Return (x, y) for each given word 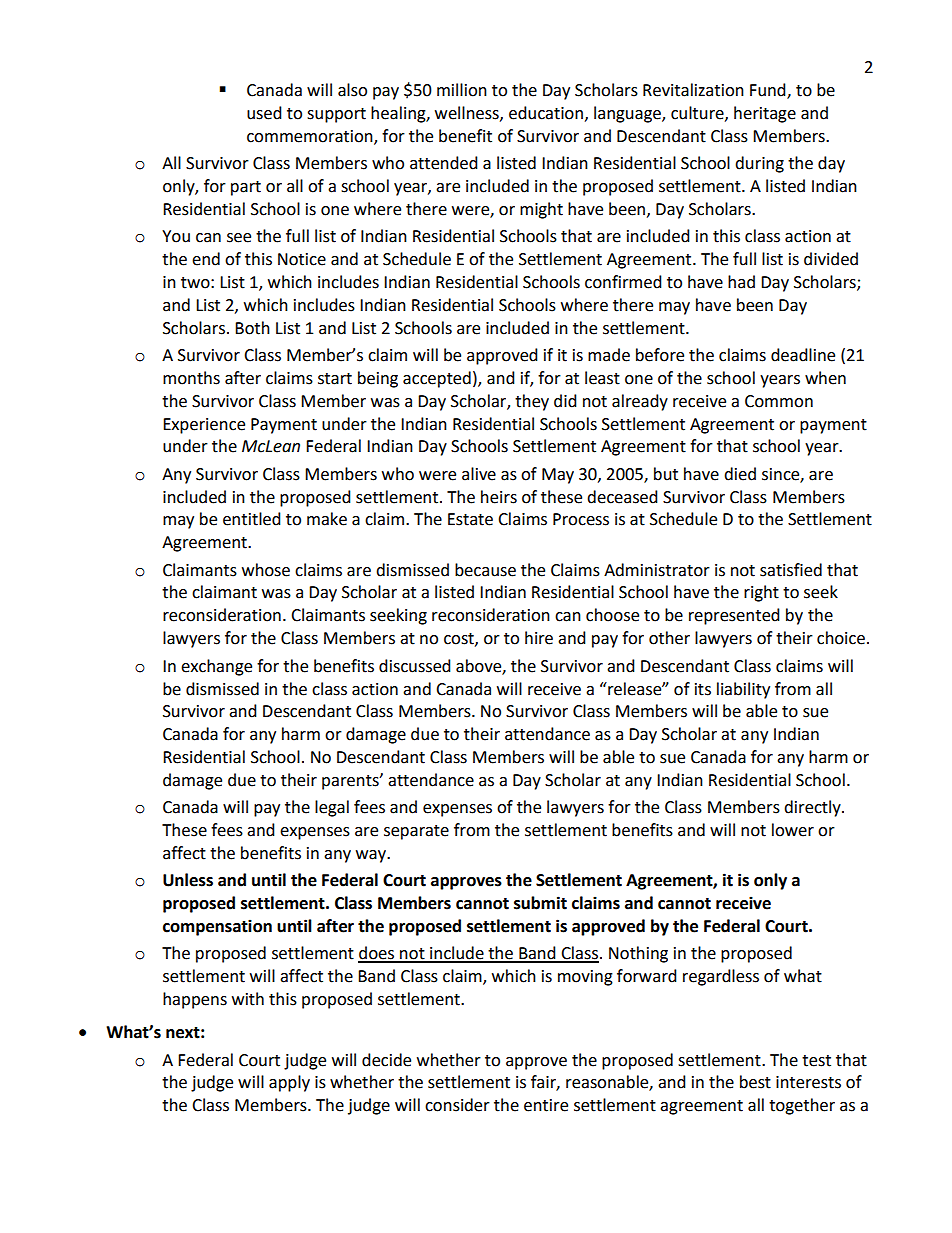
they (532, 402)
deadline (803, 355)
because (485, 570)
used (264, 113)
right (761, 593)
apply (289, 1083)
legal (332, 808)
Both (252, 328)
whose (266, 570)
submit (540, 903)
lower (793, 830)
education (546, 113)
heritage (765, 114)
